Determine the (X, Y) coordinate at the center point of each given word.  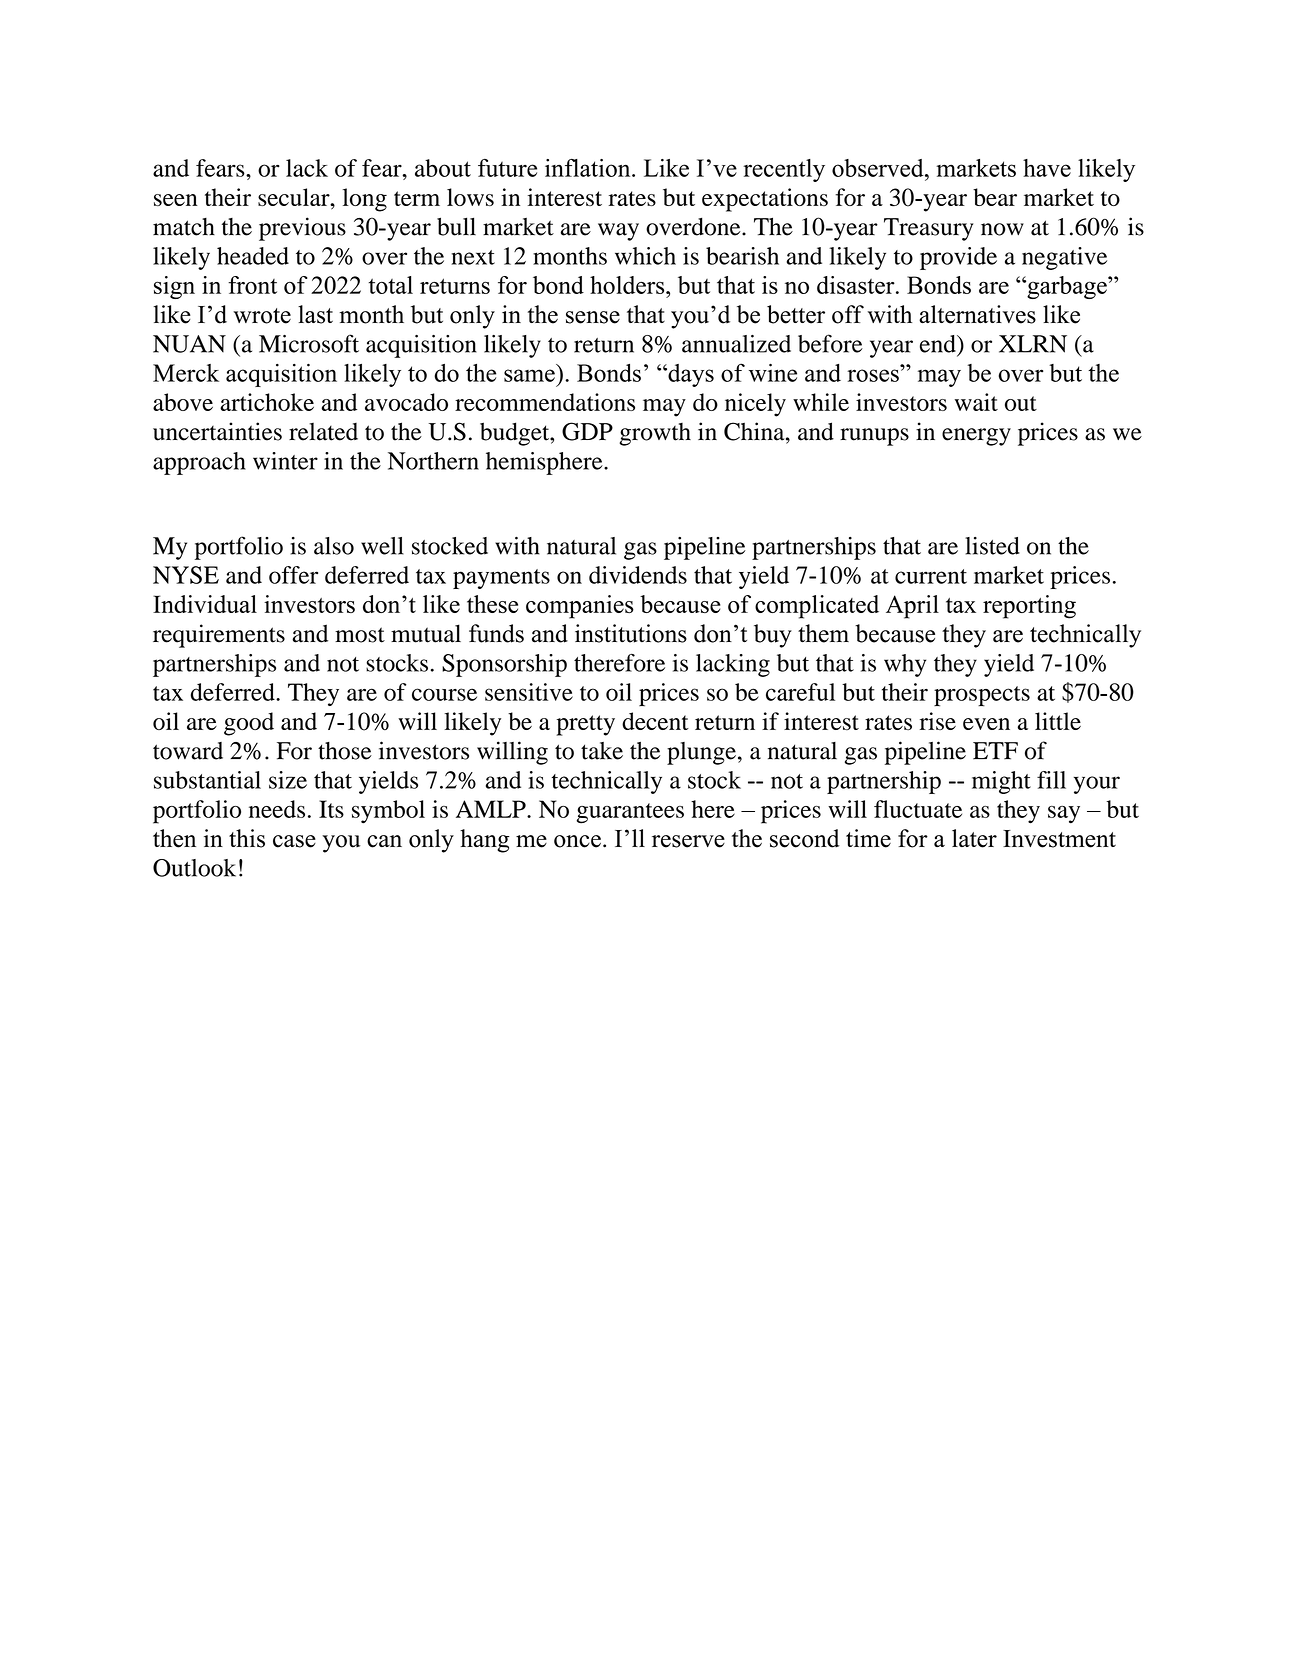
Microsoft (309, 343)
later (974, 838)
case (294, 841)
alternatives (977, 314)
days (690, 375)
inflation (589, 168)
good (249, 724)
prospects (982, 696)
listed (992, 546)
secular (295, 197)
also (334, 546)
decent (655, 721)
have (1047, 168)
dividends (638, 575)
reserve (688, 841)
